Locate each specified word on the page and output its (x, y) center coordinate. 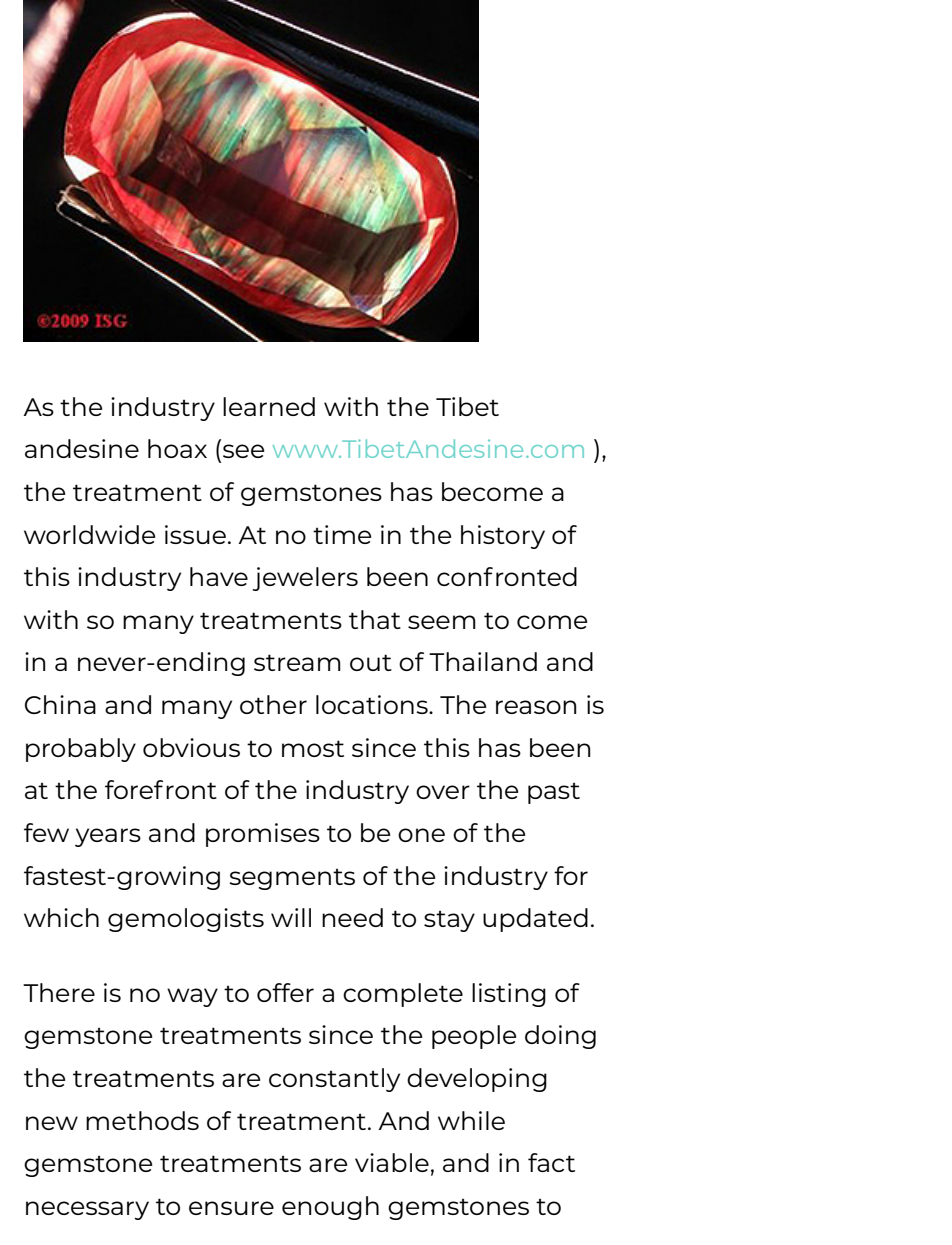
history (503, 537)
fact (551, 1162)
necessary (87, 1210)
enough (330, 1208)
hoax (177, 448)
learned (269, 406)
